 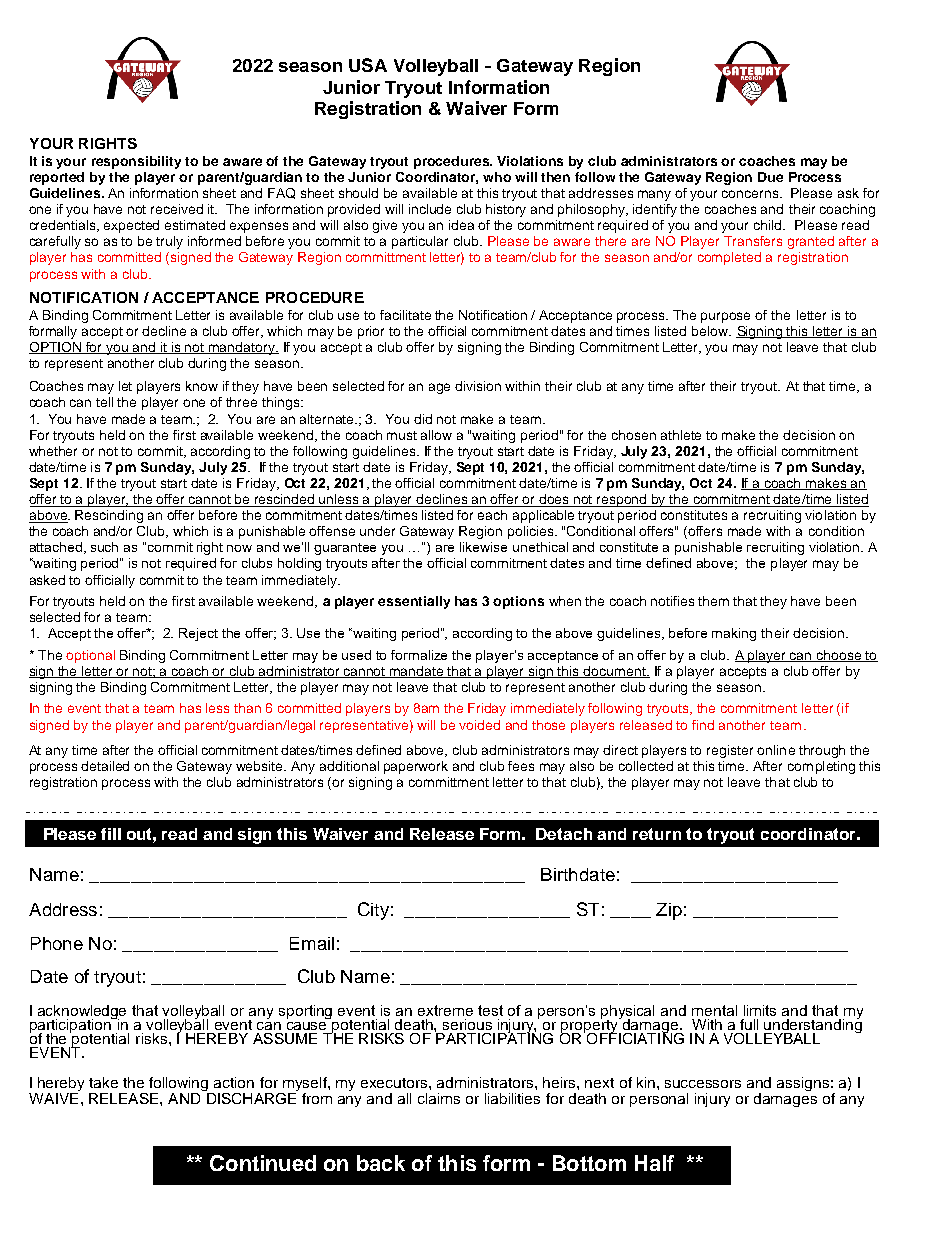 I want to click on Due, so click(x=770, y=177).
